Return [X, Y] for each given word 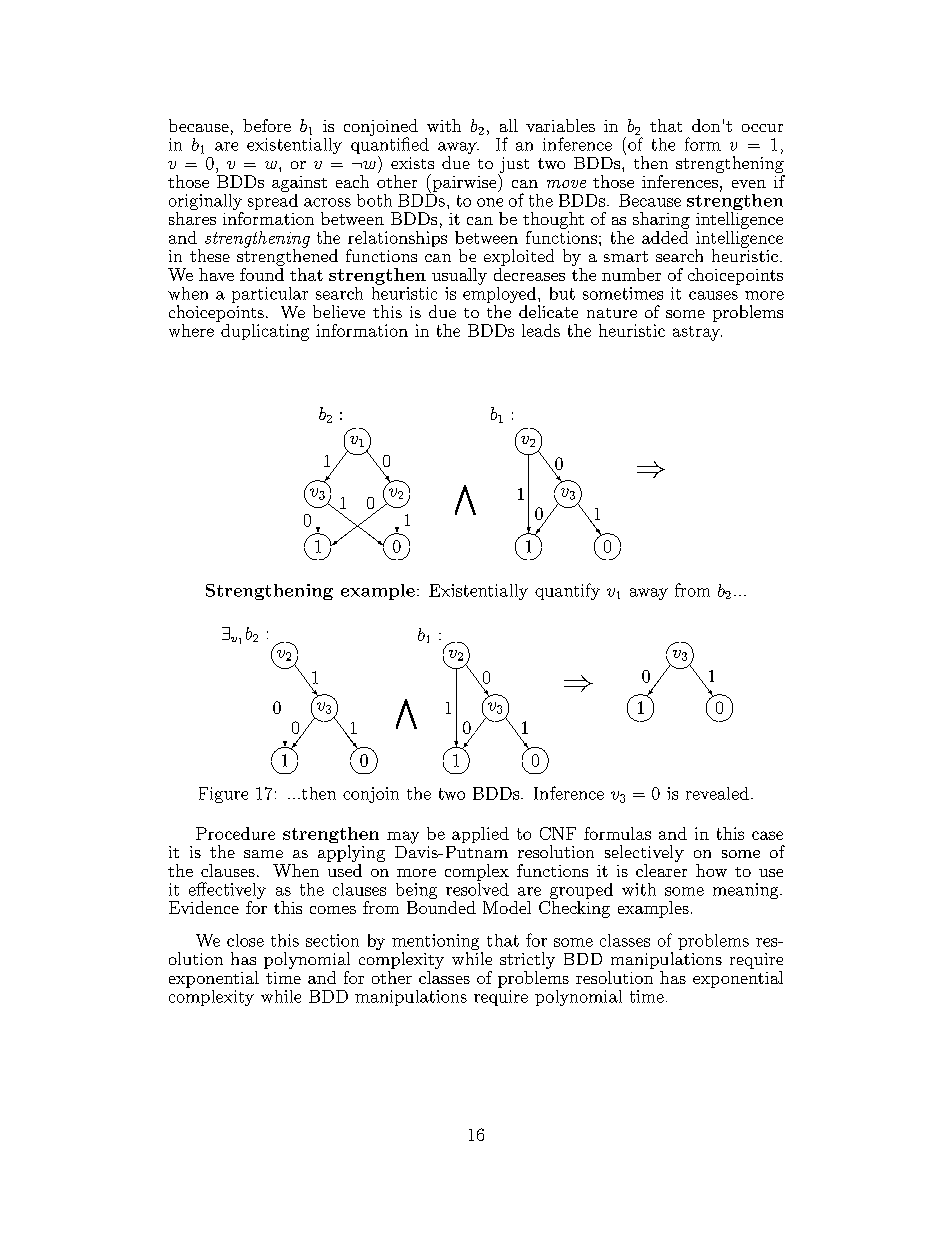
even [749, 184]
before [267, 125]
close [245, 940]
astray [697, 333]
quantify [567, 591]
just [513, 166]
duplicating [264, 331]
